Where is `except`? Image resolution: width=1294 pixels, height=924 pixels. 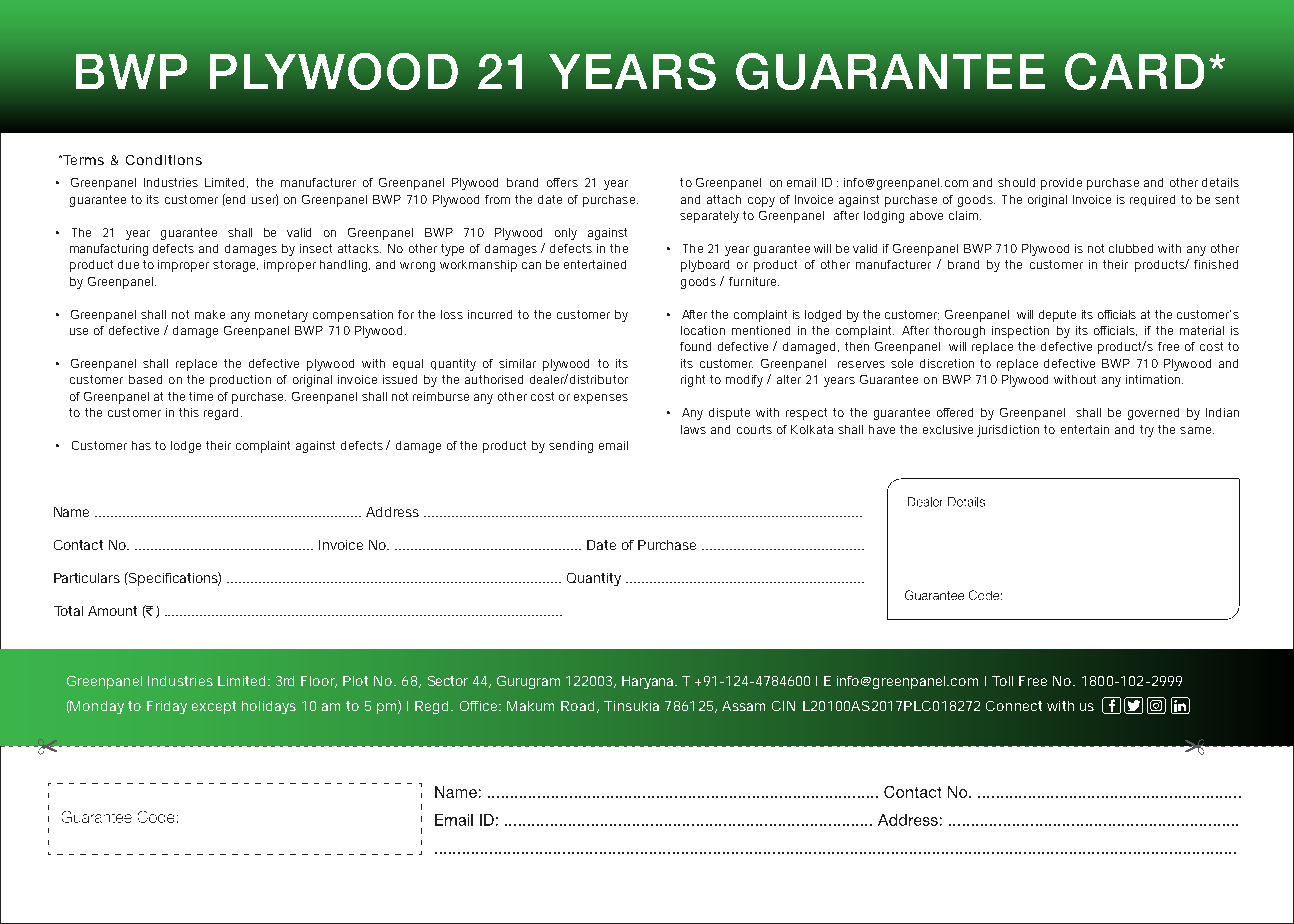
except is located at coordinates (214, 707).
